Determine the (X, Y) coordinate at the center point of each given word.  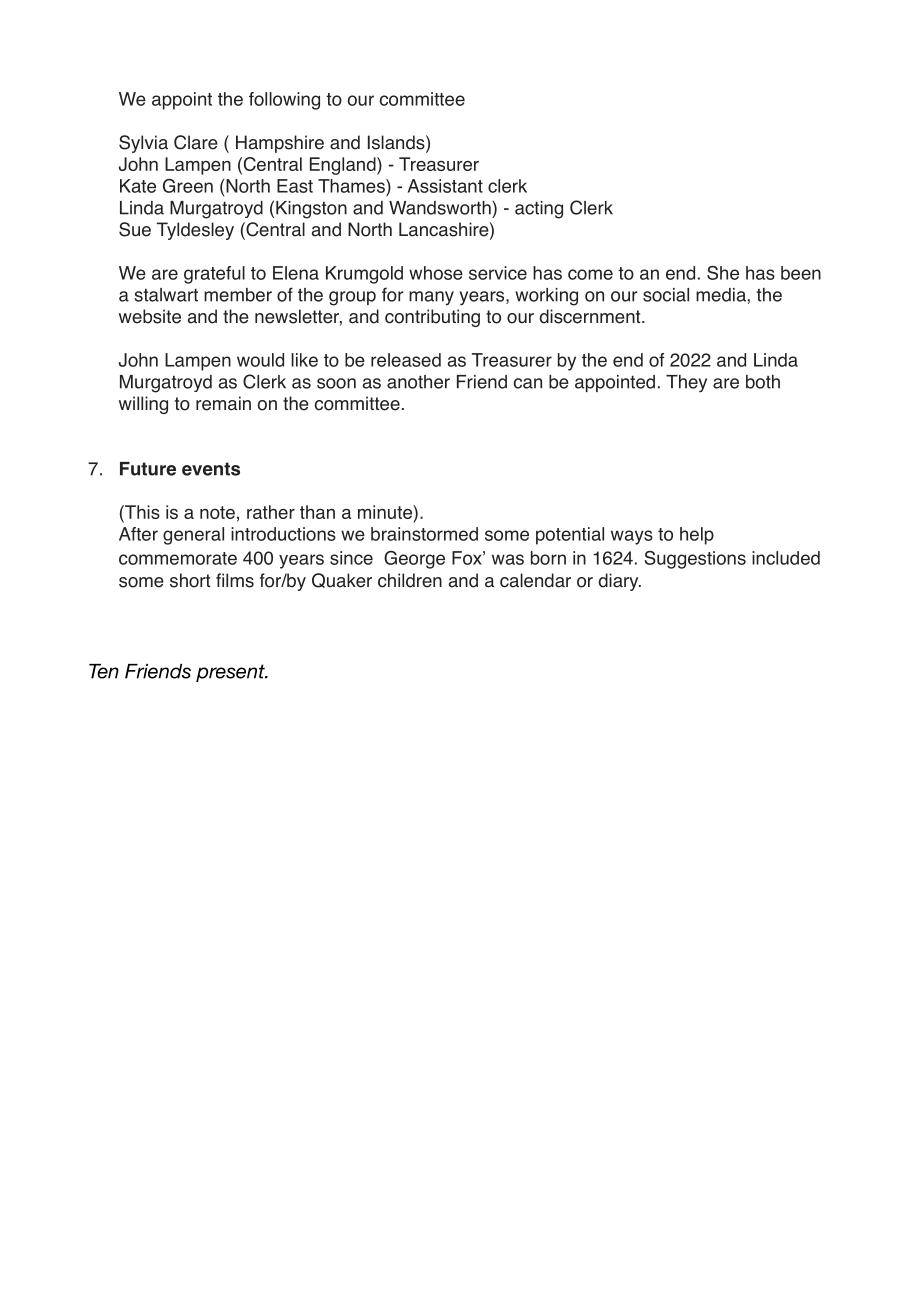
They (686, 383)
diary (620, 582)
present (231, 673)
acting (539, 210)
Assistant (445, 186)
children (410, 580)
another (418, 382)
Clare (196, 142)
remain (223, 403)
